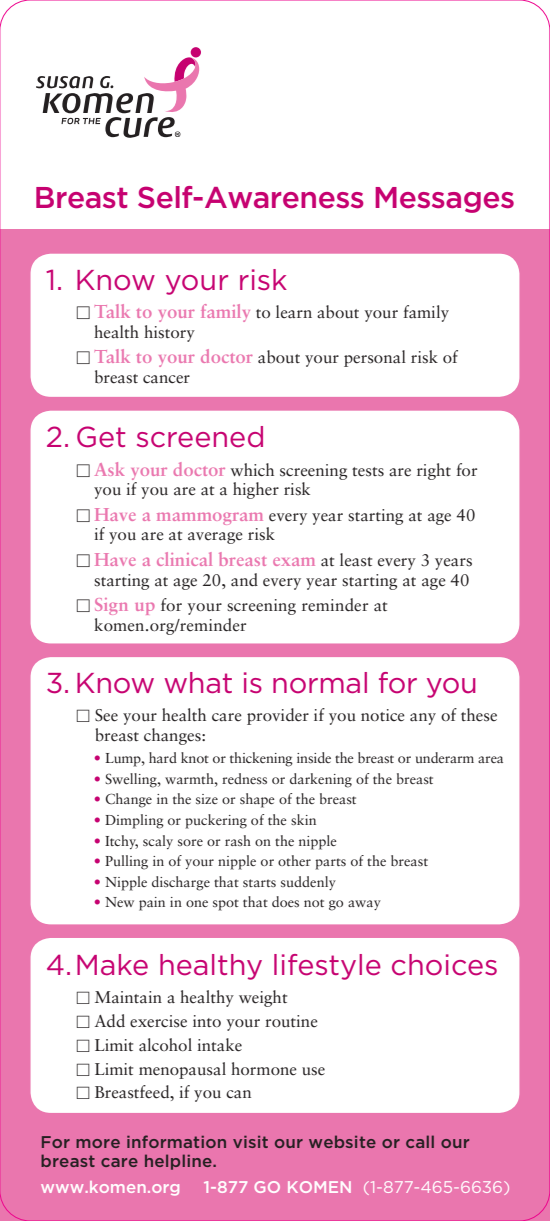 The image size is (550, 1221). What do you see at coordinates (303, 819) in the page?
I see `skin` at bounding box center [303, 819].
